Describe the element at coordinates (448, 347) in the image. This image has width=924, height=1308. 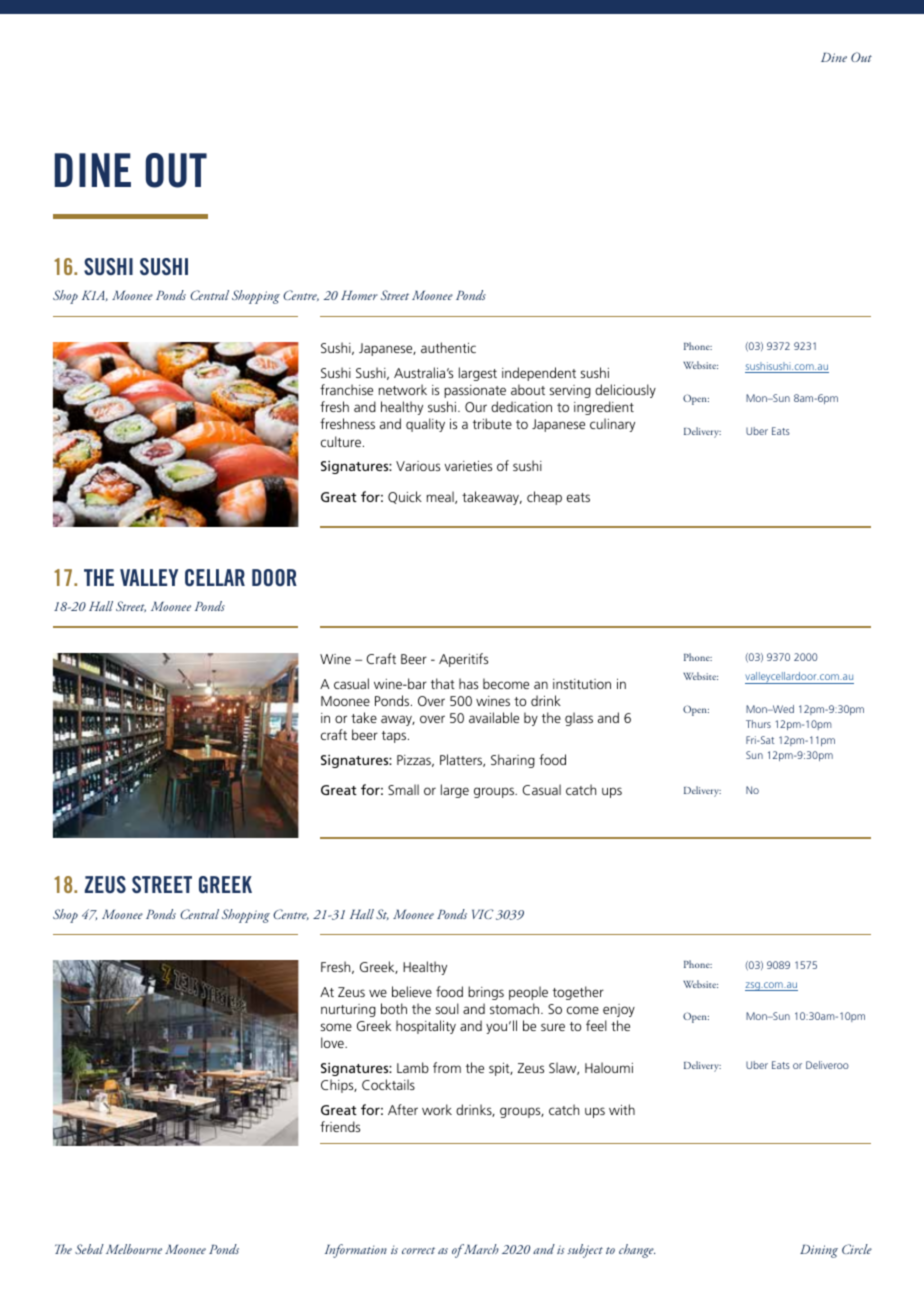
I see `authentic` at that location.
